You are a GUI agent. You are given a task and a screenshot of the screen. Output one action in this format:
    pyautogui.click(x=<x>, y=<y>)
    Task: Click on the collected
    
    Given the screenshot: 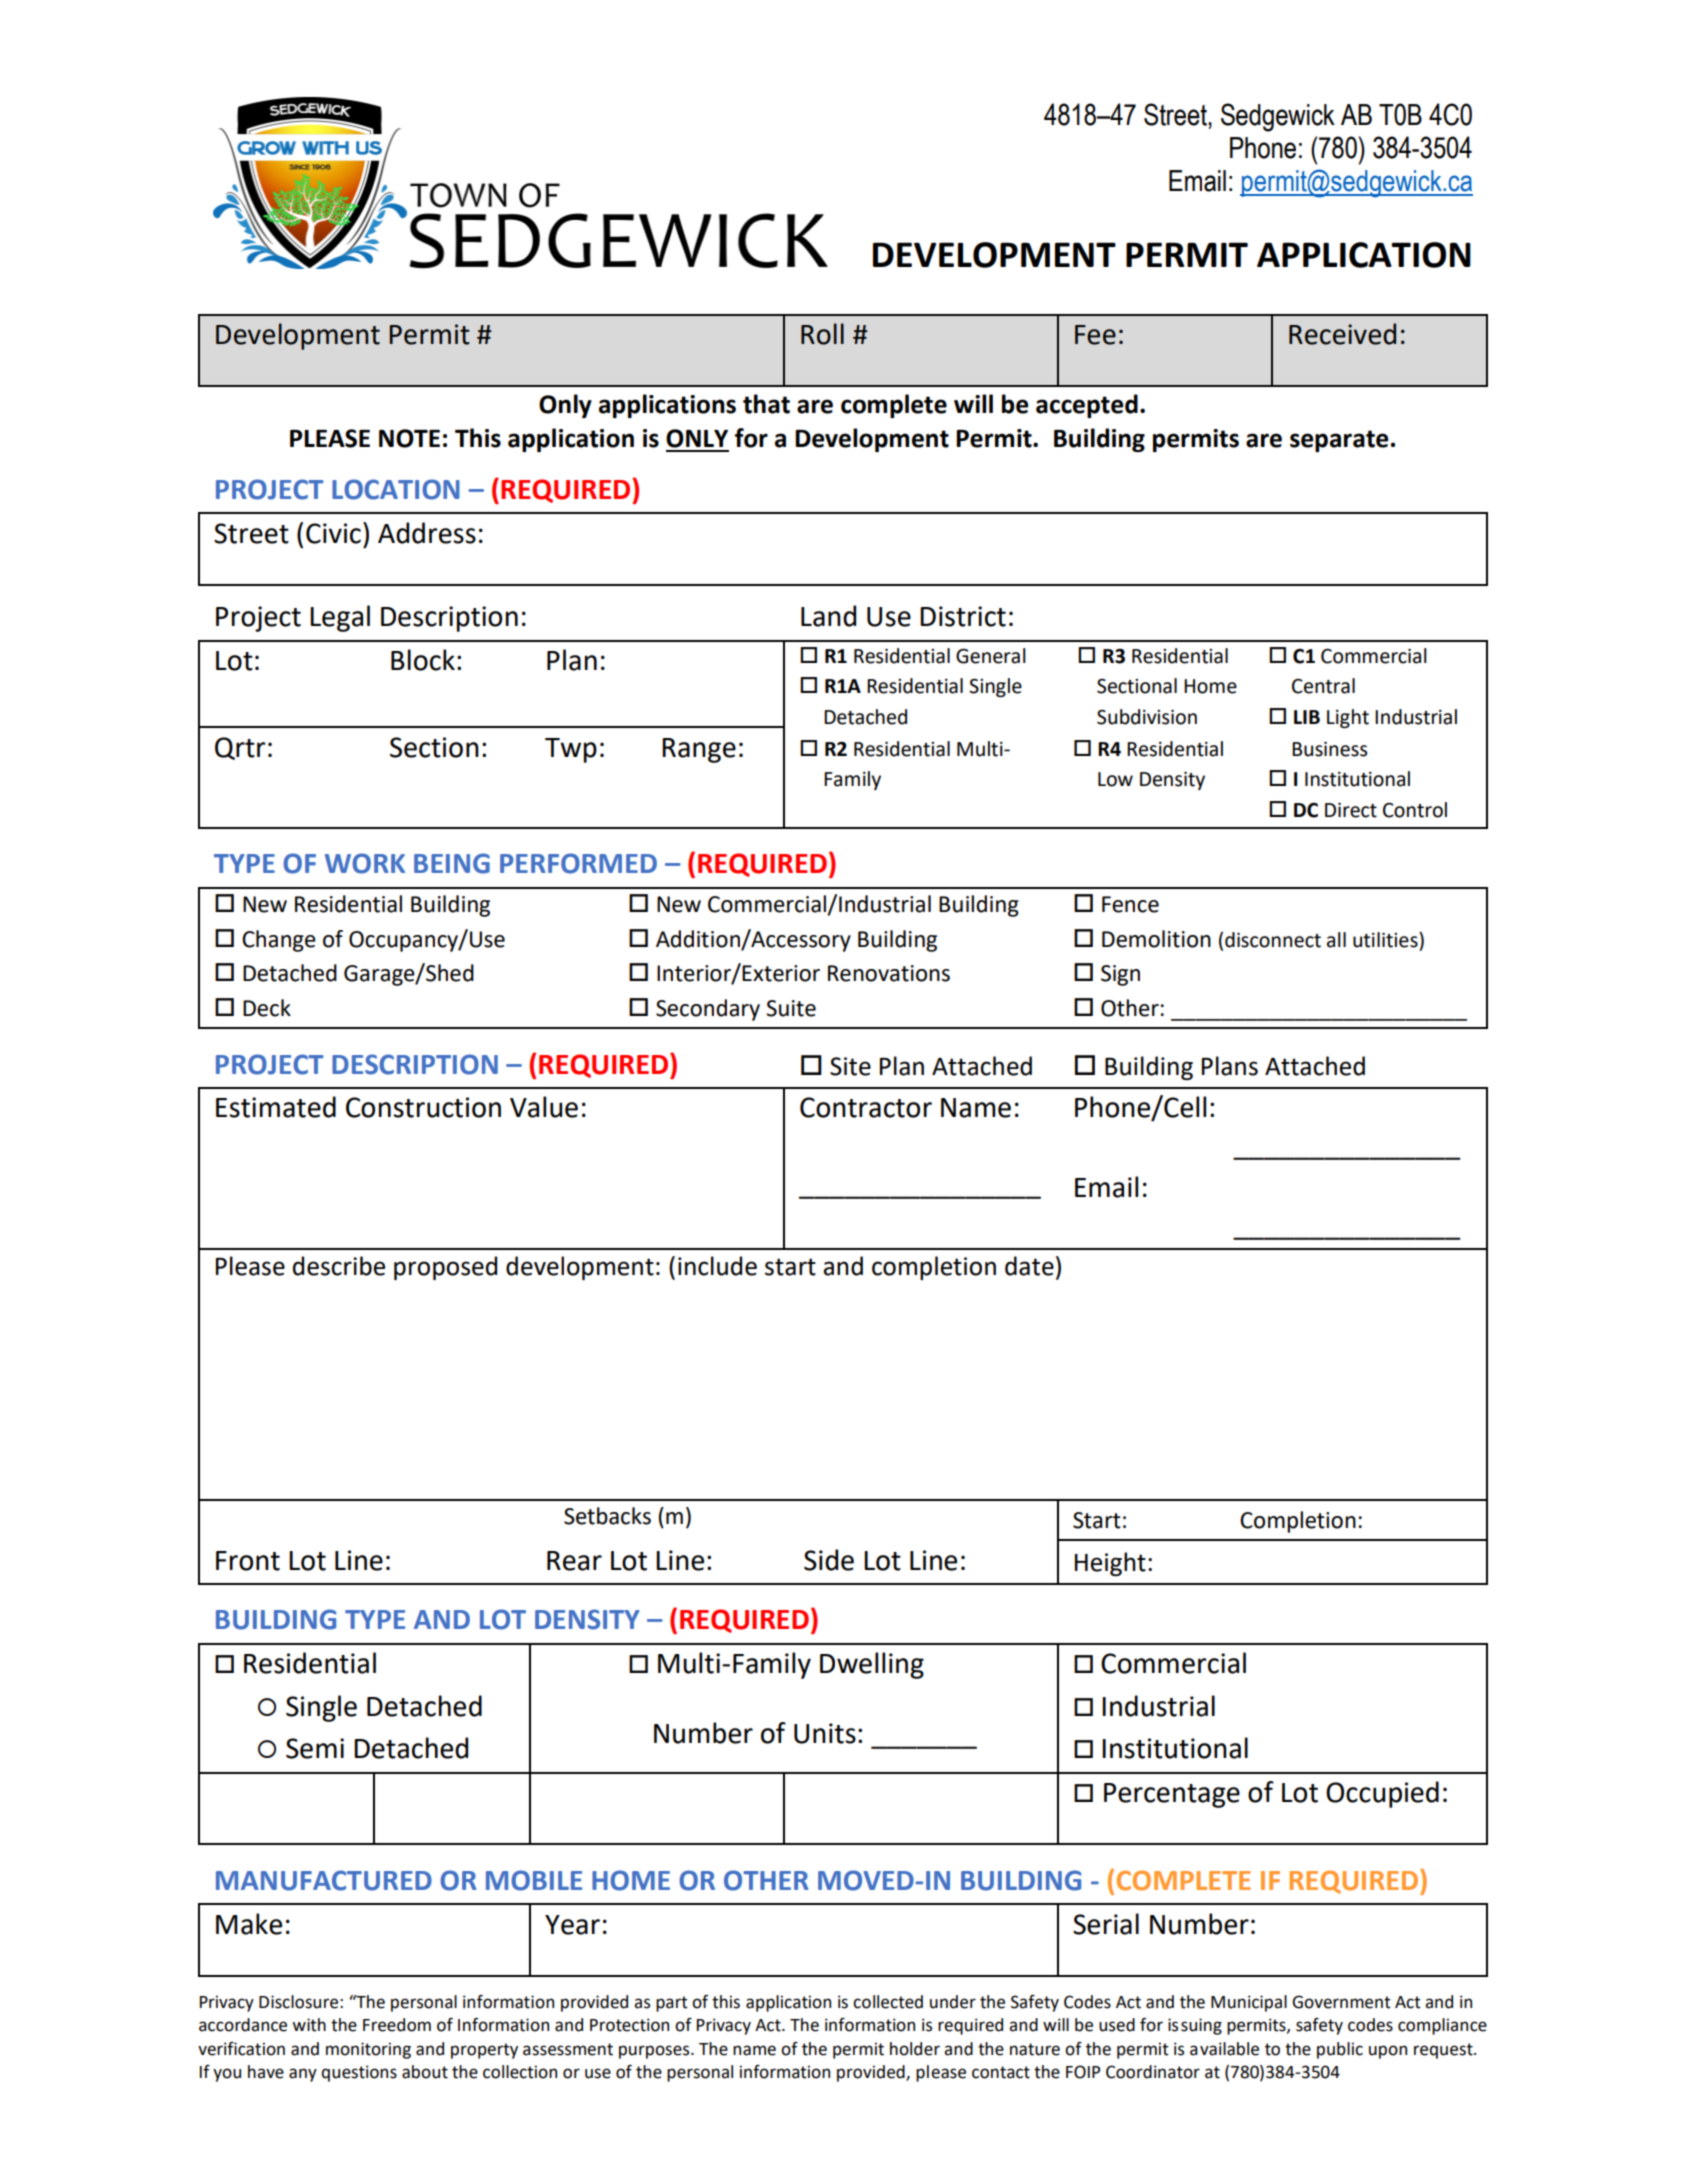 What is the action you would take?
    pyautogui.click(x=888, y=2002)
